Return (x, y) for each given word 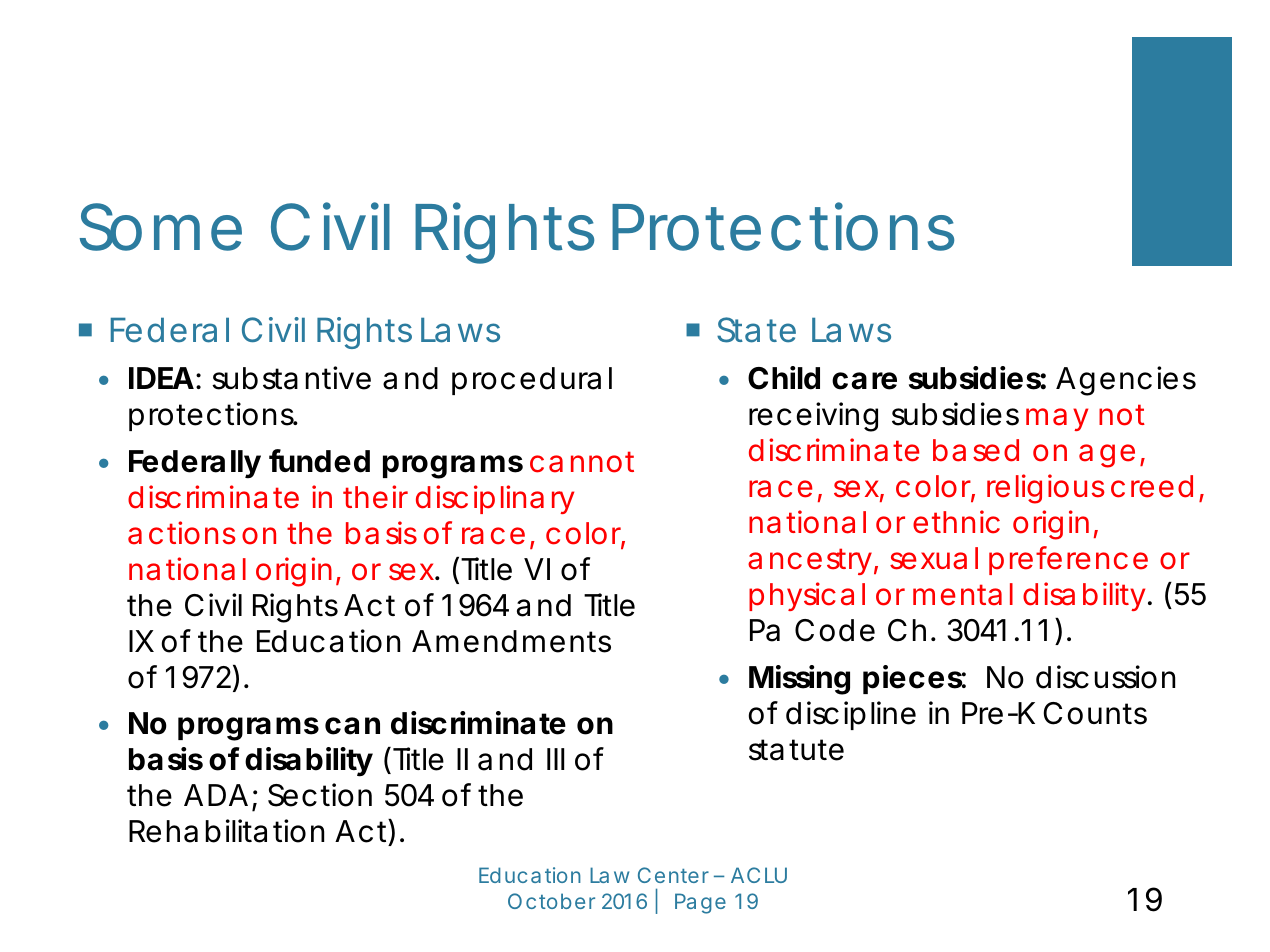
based (976, 450)
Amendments (511, 641)
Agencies (1126, 381)
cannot (582, 462)
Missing (799, 680)
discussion (1105, 677)
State (756, 330)
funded (319, 461)
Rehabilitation (226, 831)
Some (161, 227)
